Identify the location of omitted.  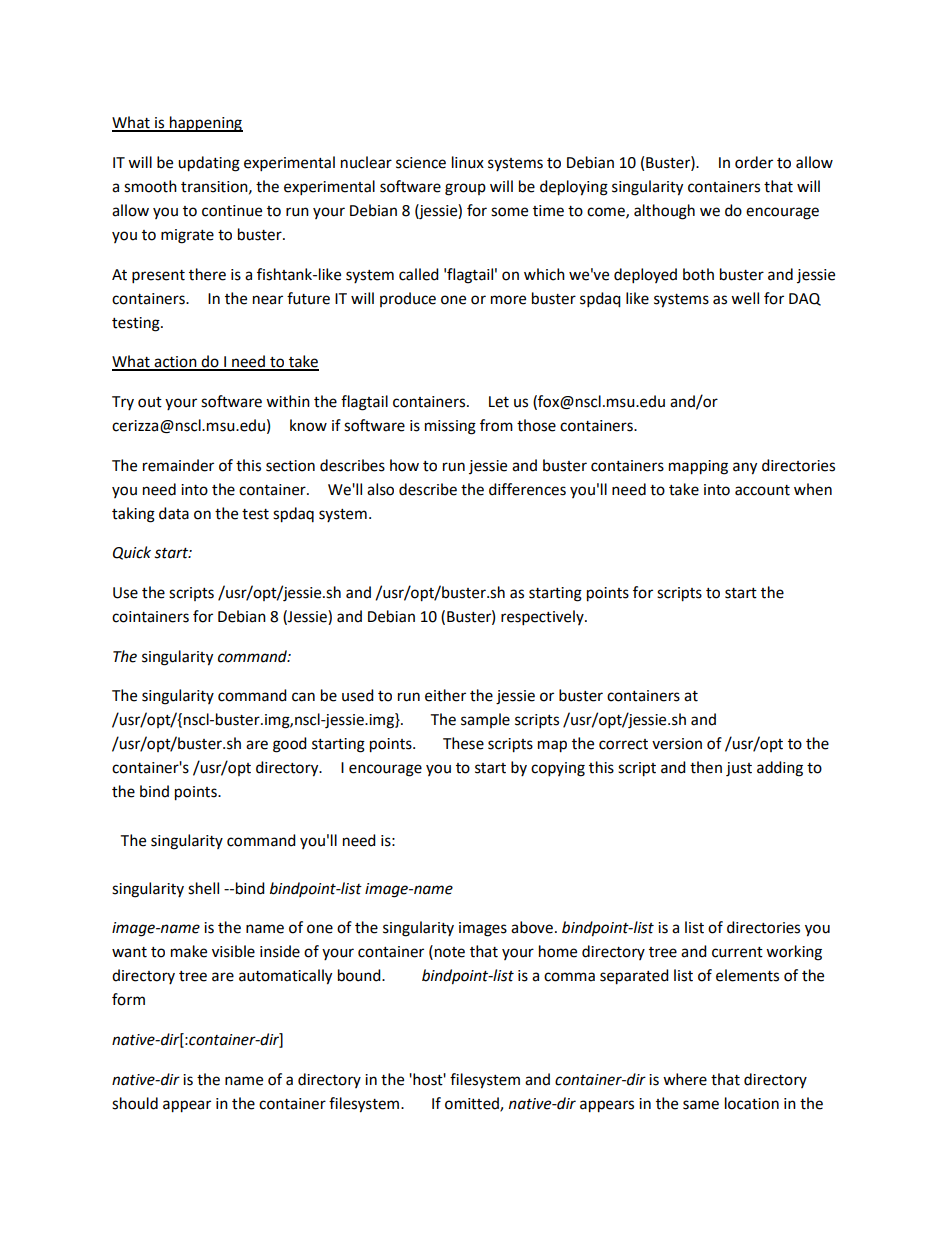
(473, 1104).
